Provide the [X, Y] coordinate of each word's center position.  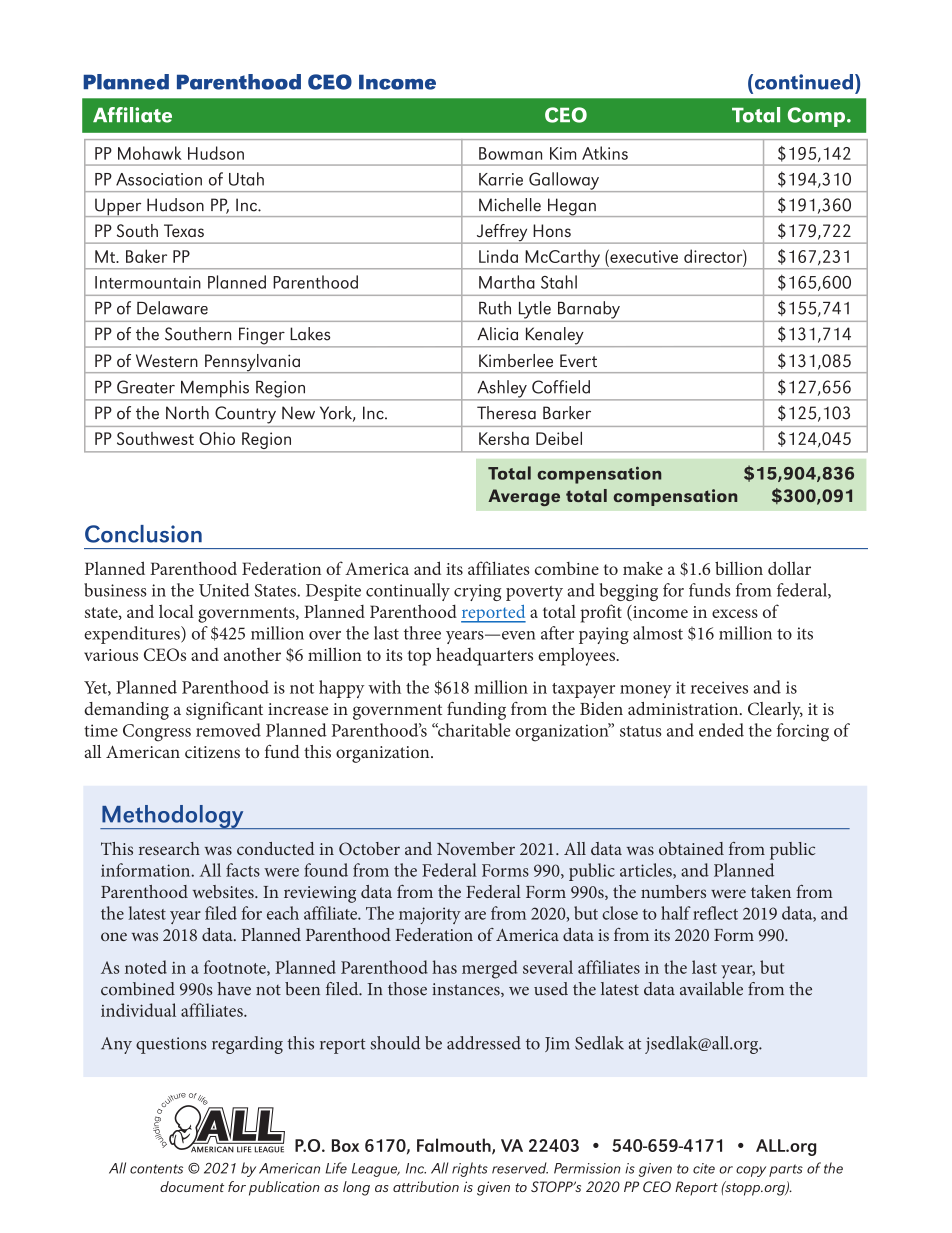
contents [156, 1169]
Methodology [173, 817]
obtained [691, 848]
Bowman [510, 153]
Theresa [506, 413]
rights [470, 1169]
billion [739, 568]
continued [802, 82]
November [476, 848]
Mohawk [150, 153]
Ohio [217, 438]
